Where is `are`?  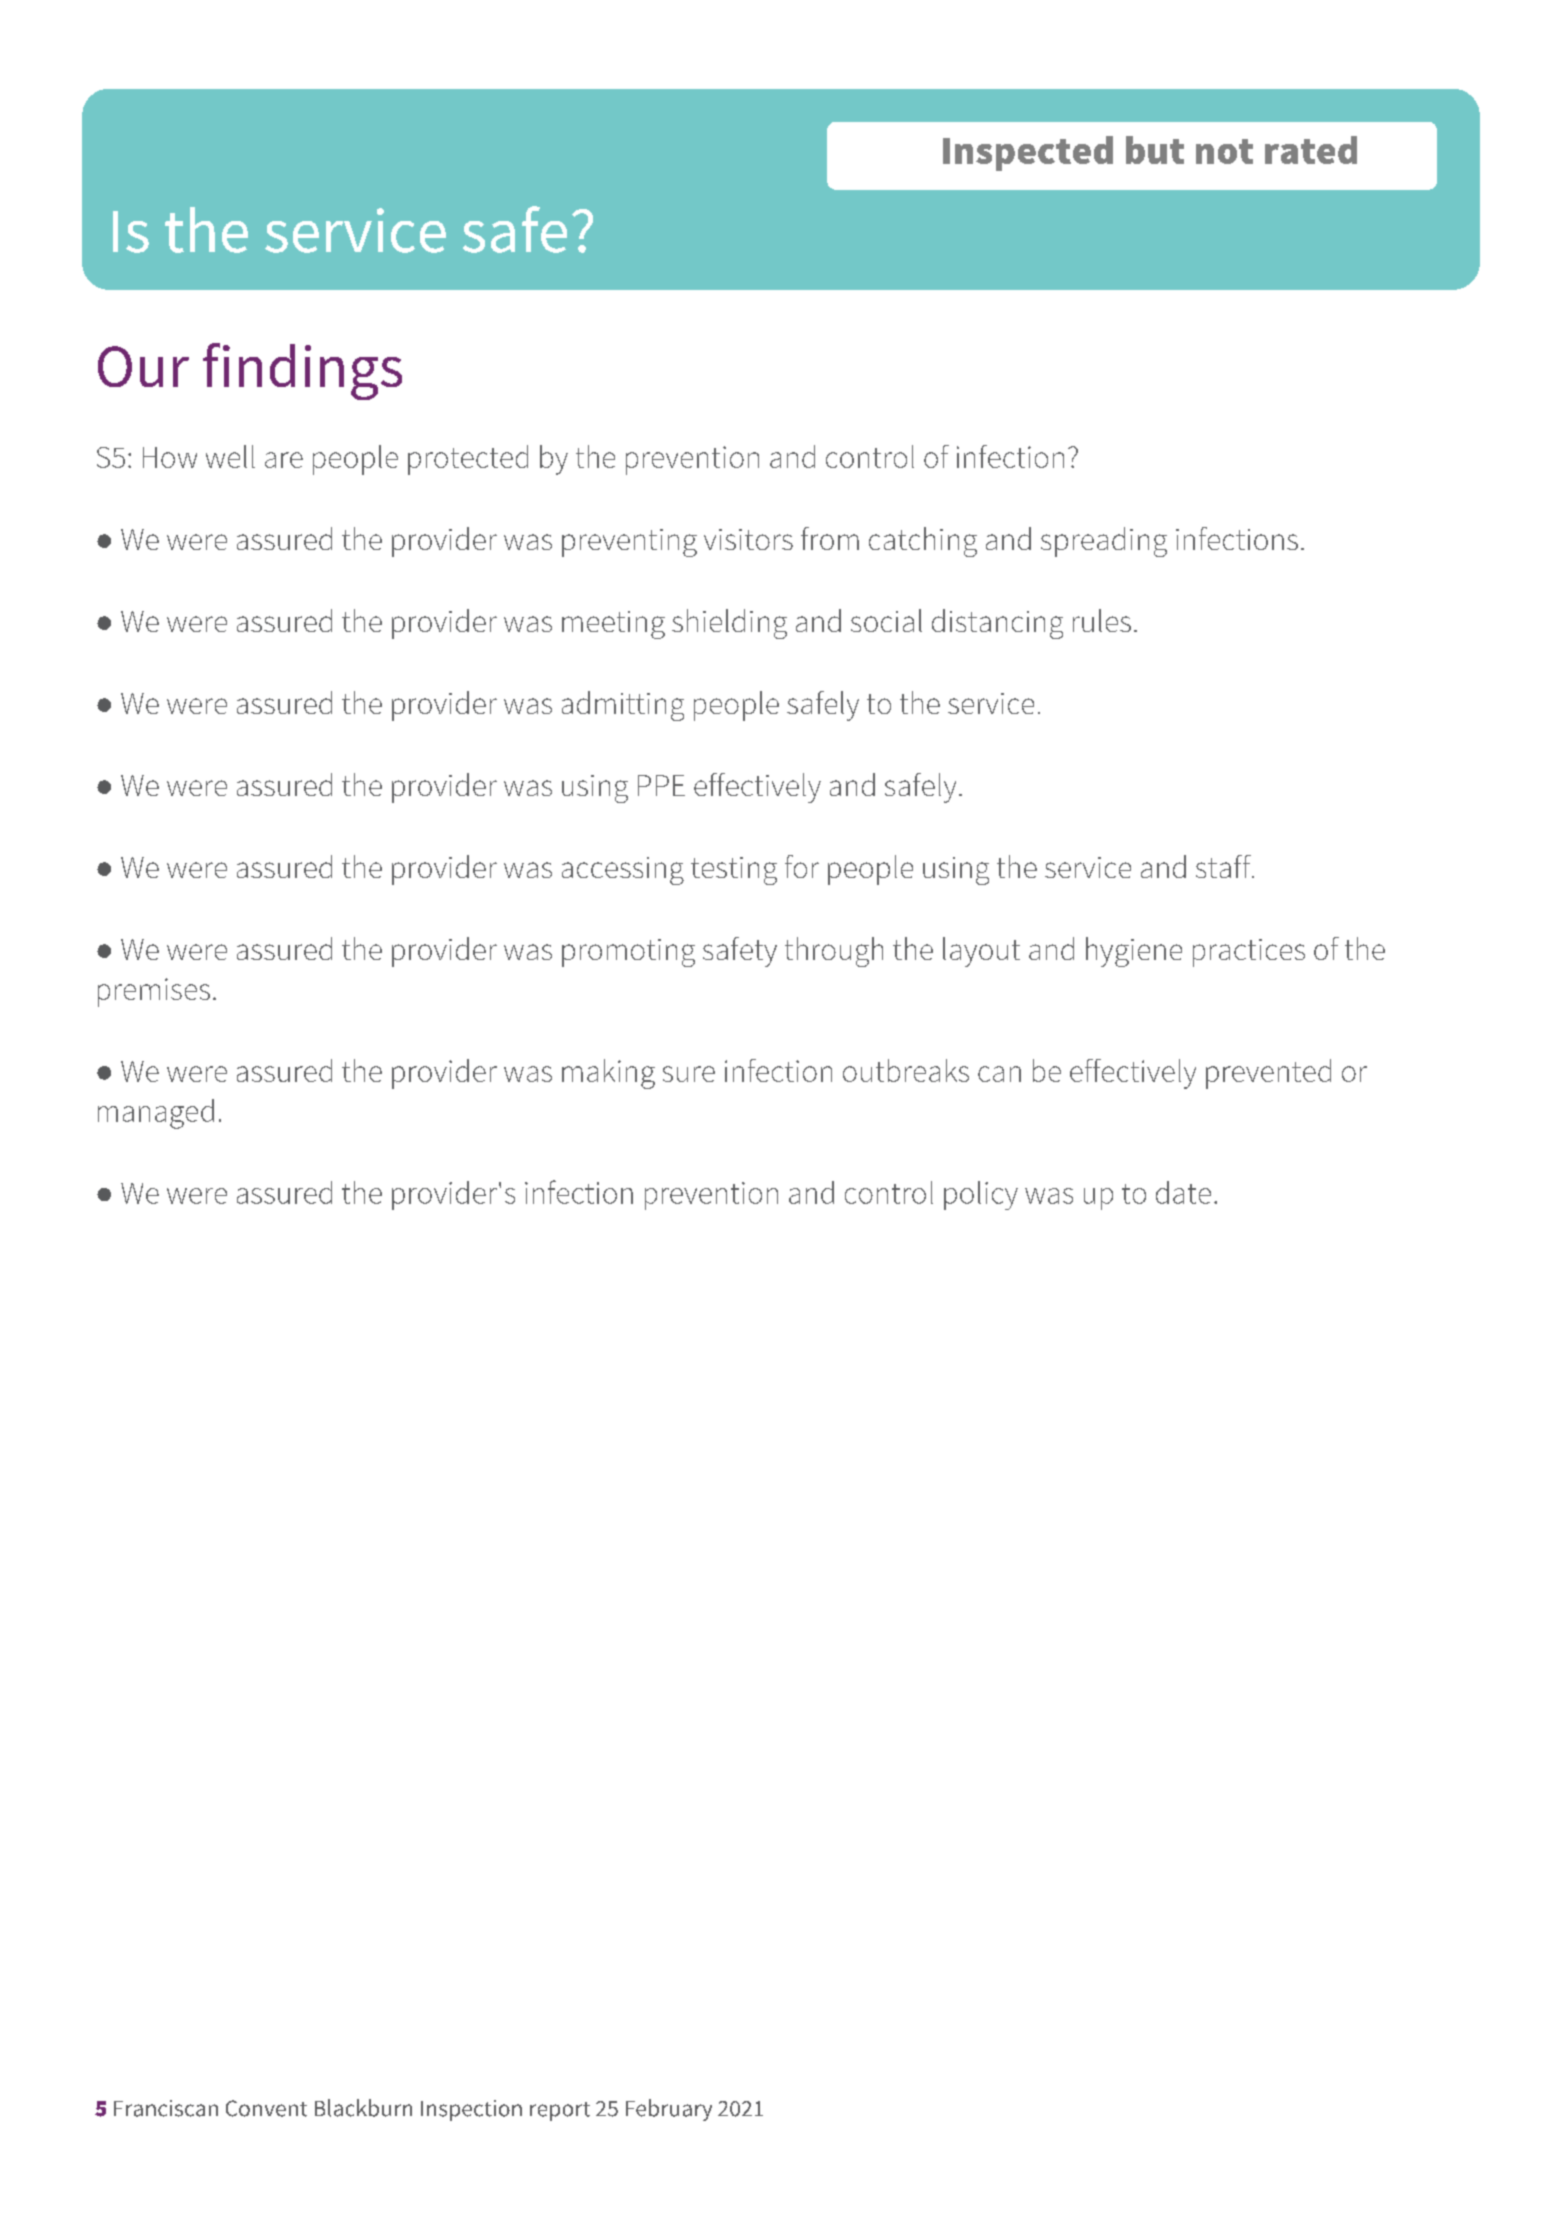
are is located at coordinates (284, 460).
